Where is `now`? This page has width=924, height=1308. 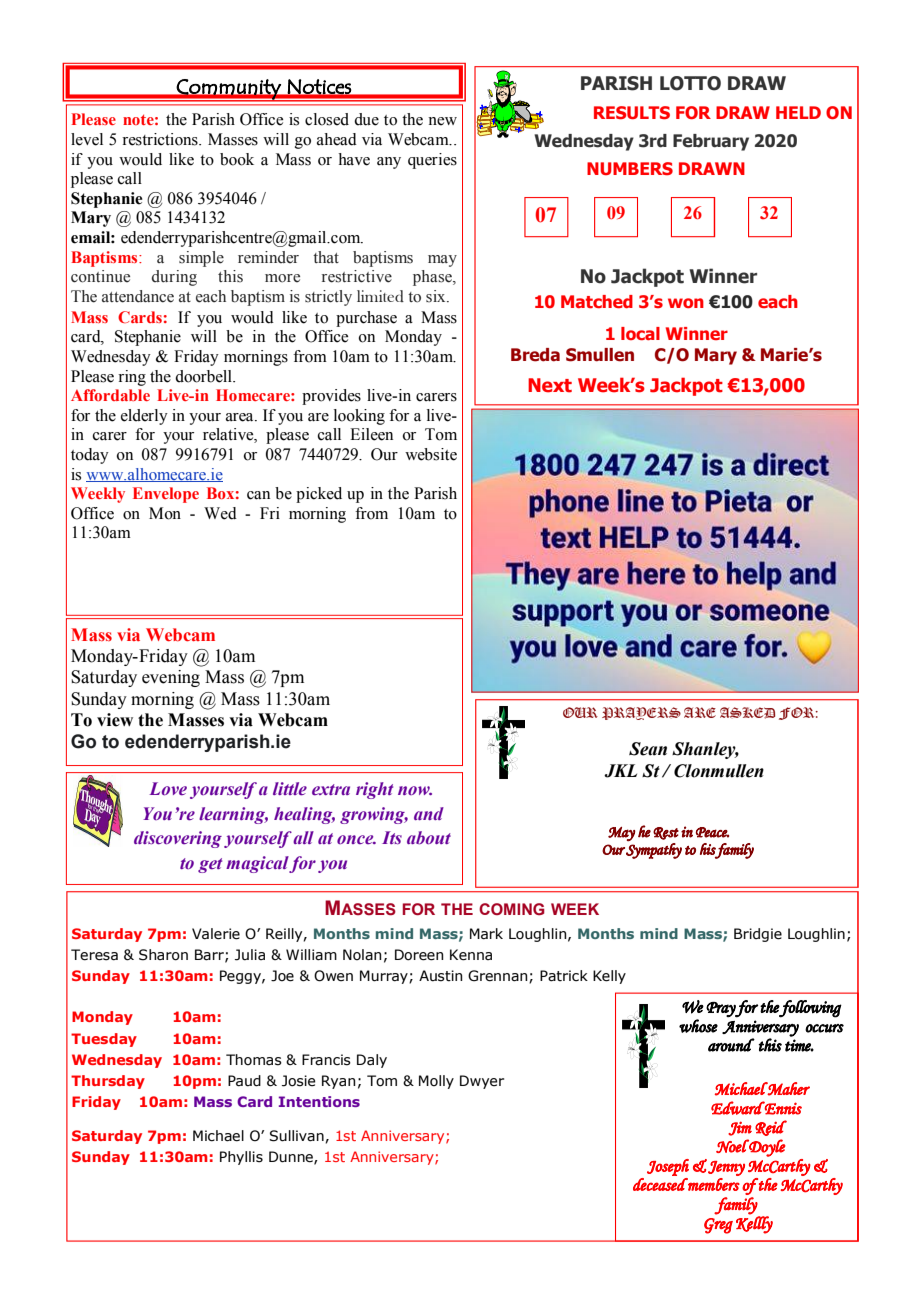 now is located at coordinates (415, 790).
